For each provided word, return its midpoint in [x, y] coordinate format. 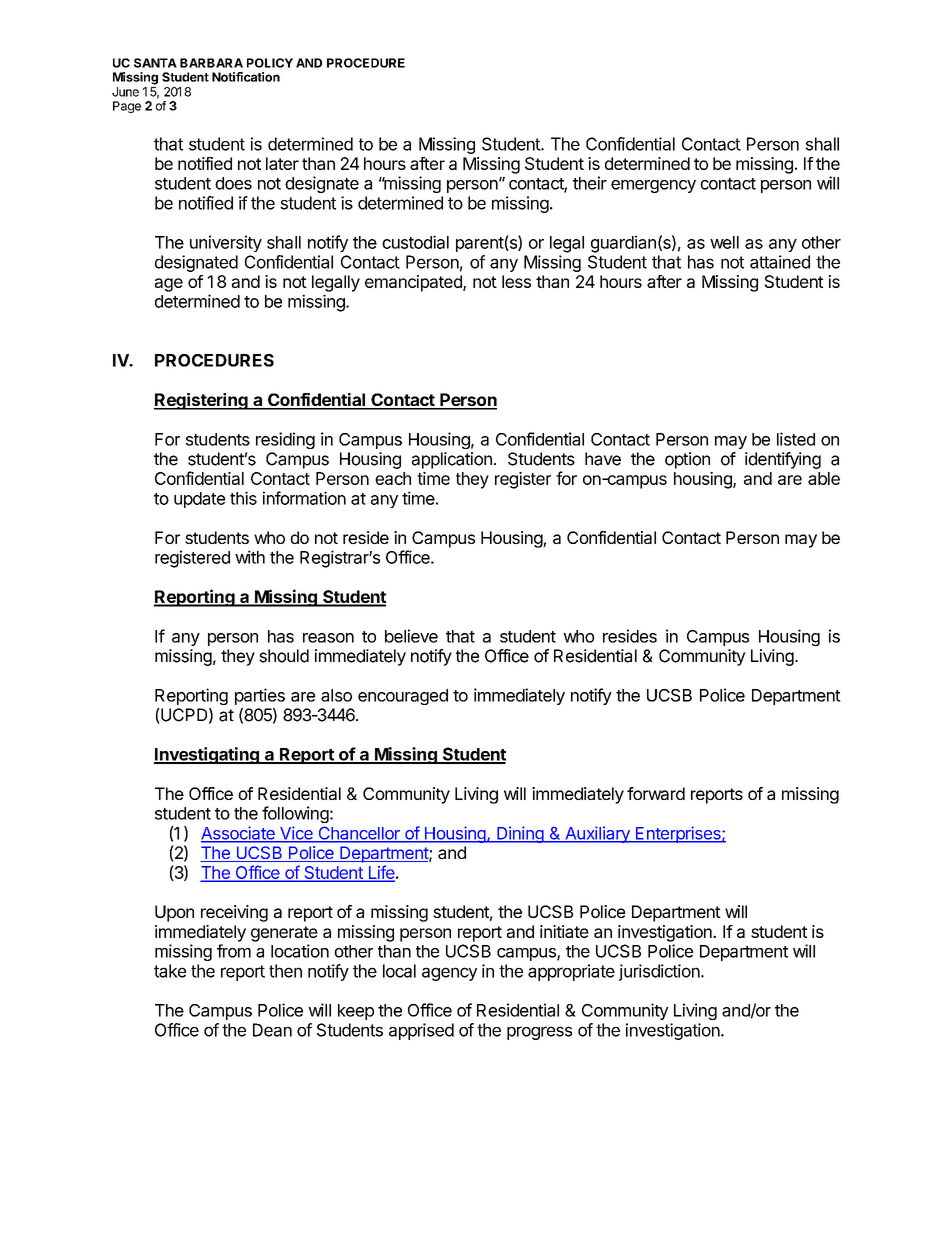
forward [656, 793]
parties [260, 696]
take [170, 971]
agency [449, 974]
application [452, 460]
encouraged [403, 697]
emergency [653, 186]
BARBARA [211, 63]
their [590, 183]
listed [796, 439]
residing [285, 440]
